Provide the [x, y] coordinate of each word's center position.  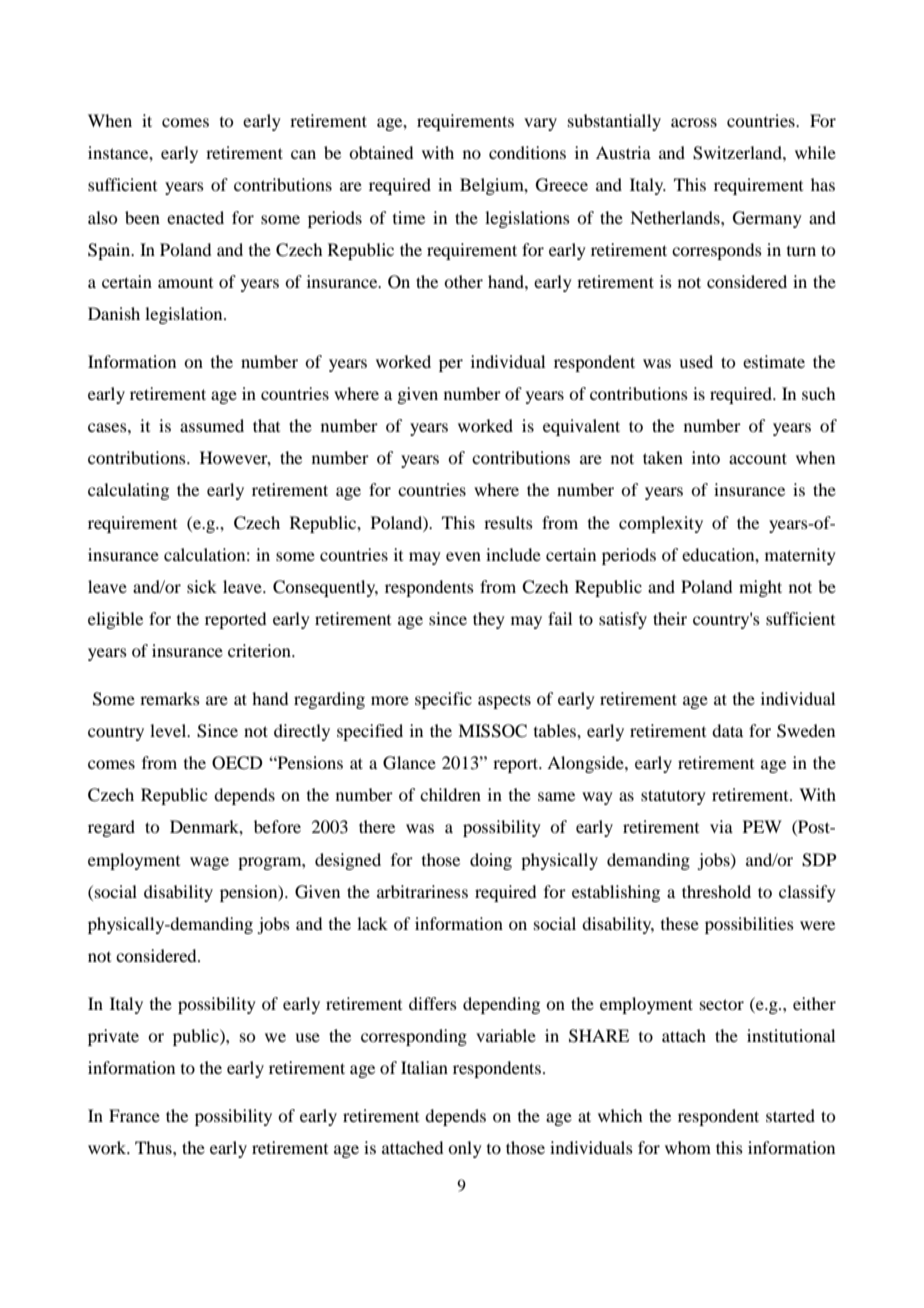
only [465, 1149]
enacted [195, 217]
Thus [154, 1147]
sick [202, 586]
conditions [527, 152]
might [760, 588]
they [489, 620]
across [694, 122]
